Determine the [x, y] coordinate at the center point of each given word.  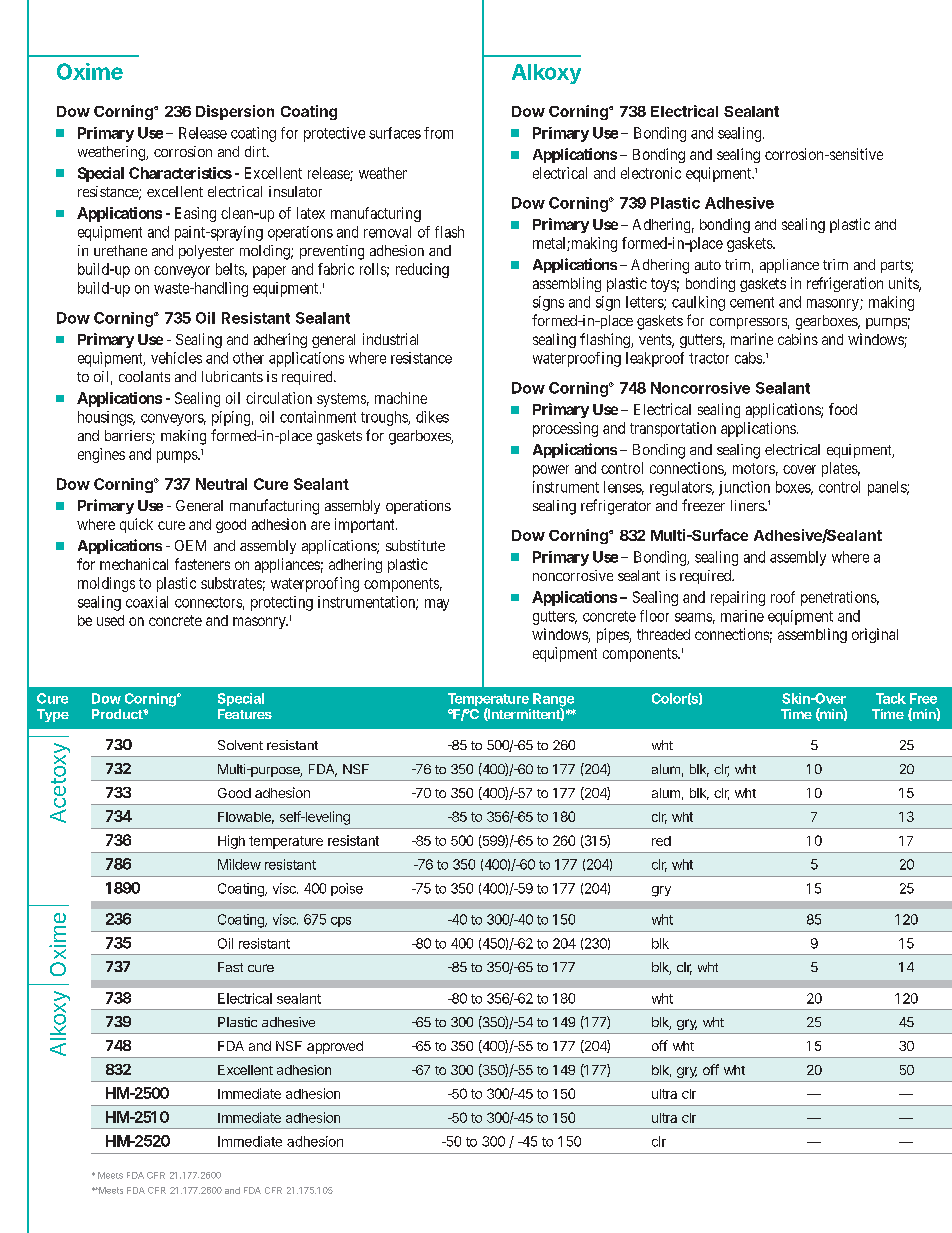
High [231, 842]
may [437, 605]
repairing [738, 598]
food [843, 409]
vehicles [176, 358]
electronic [651, 173]
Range [553, 701]
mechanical [134, 564]
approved [335, 1047]
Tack [891, 698]
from [438, 133]
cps [341, 922]
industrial [390, 339]
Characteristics [180, 173]
